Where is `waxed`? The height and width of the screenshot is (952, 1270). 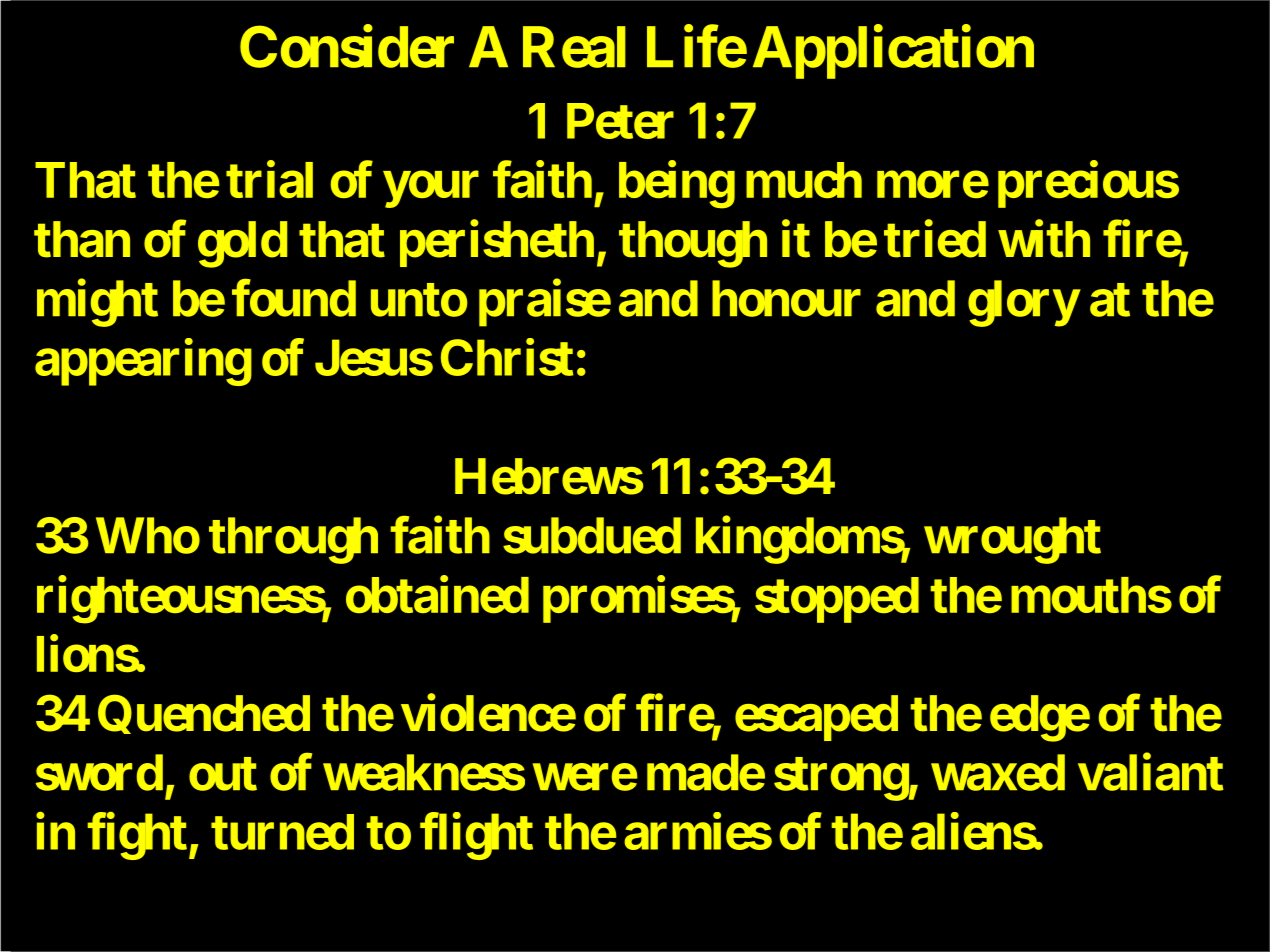
waxed is located at coordinates (998, 773).
